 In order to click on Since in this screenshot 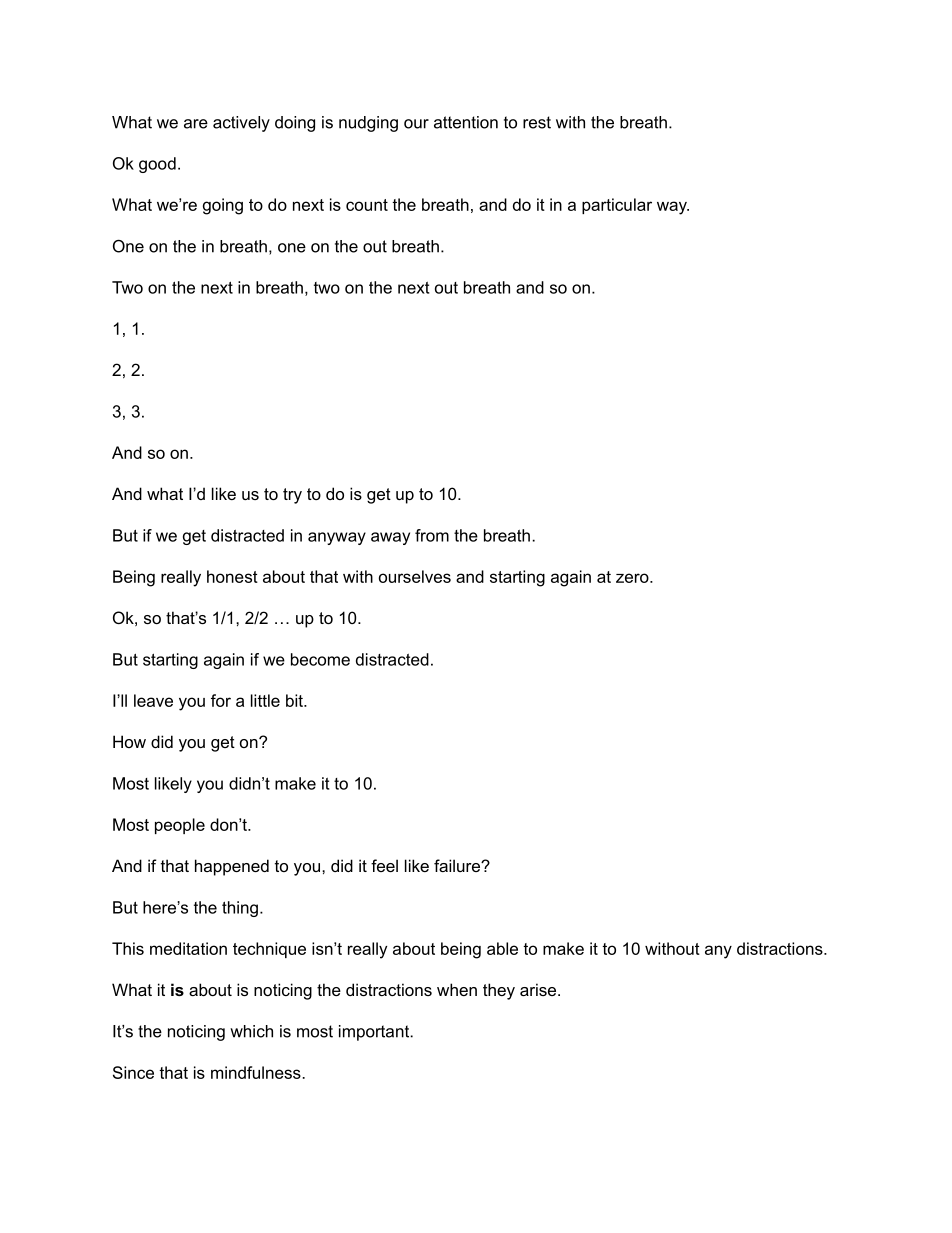, I will do `click(133, 1072)`.
